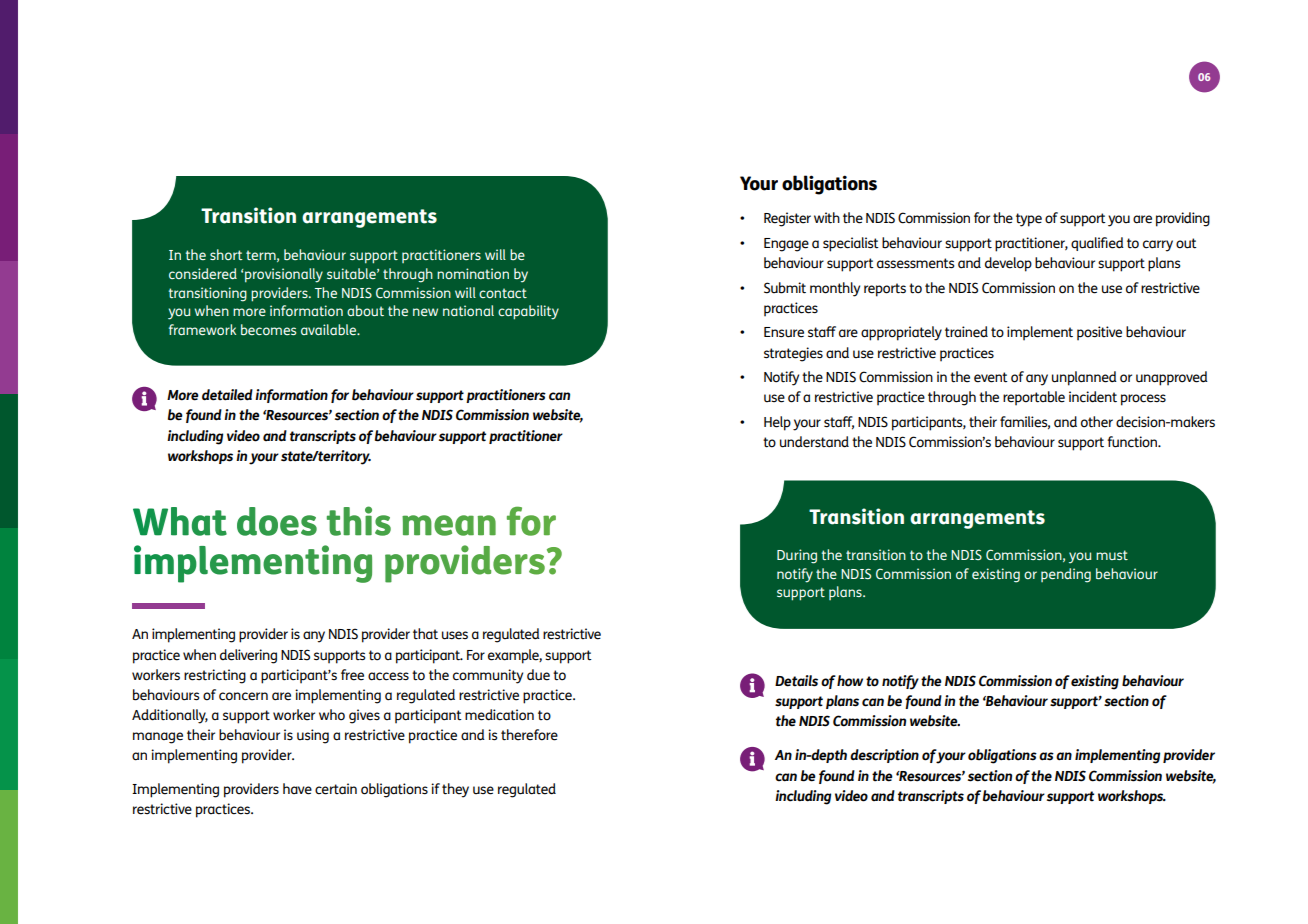  I want to click on detailed, so click(227, 395).
